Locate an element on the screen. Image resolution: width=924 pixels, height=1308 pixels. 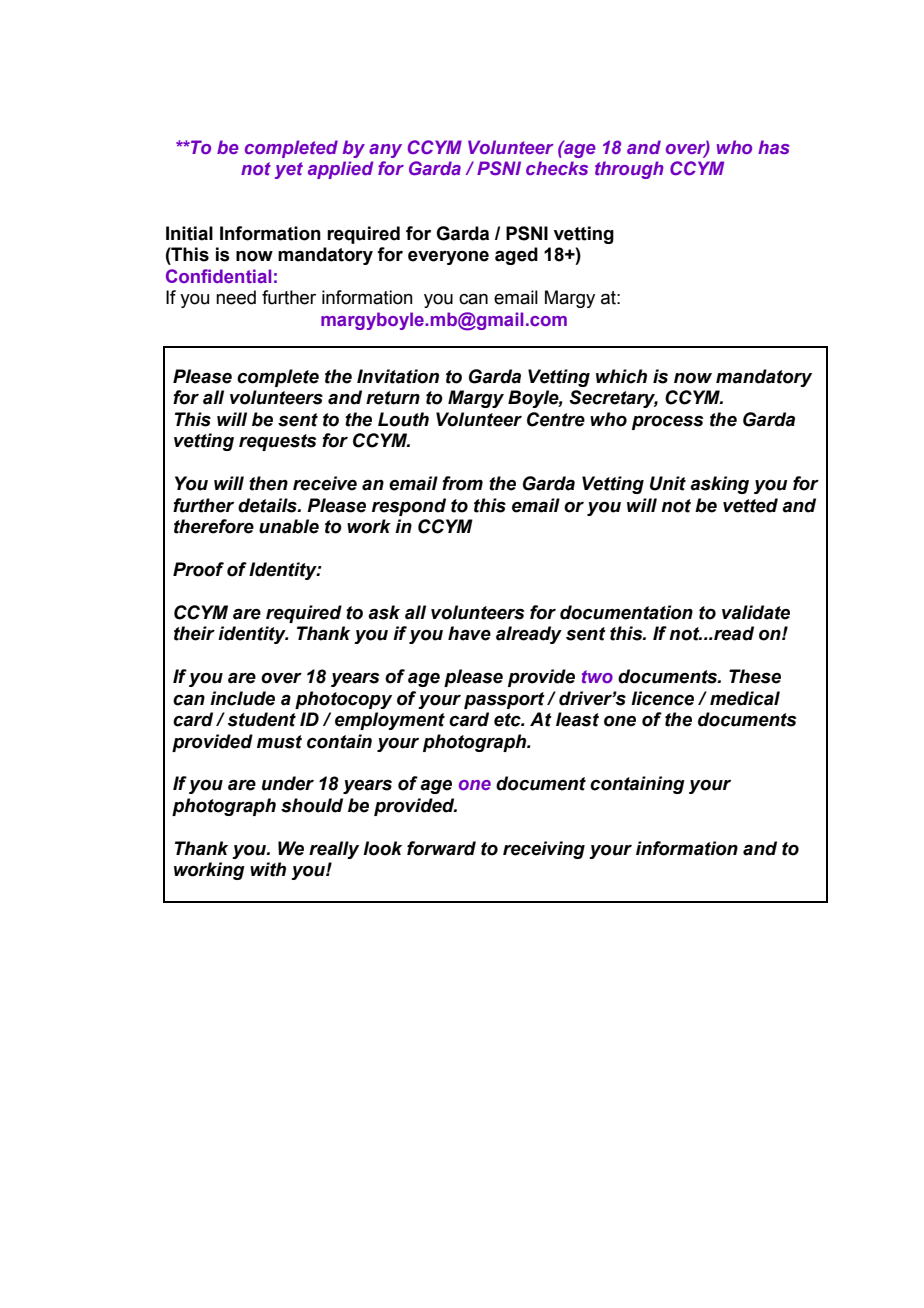
checks is located at coordinates (557, 168).
